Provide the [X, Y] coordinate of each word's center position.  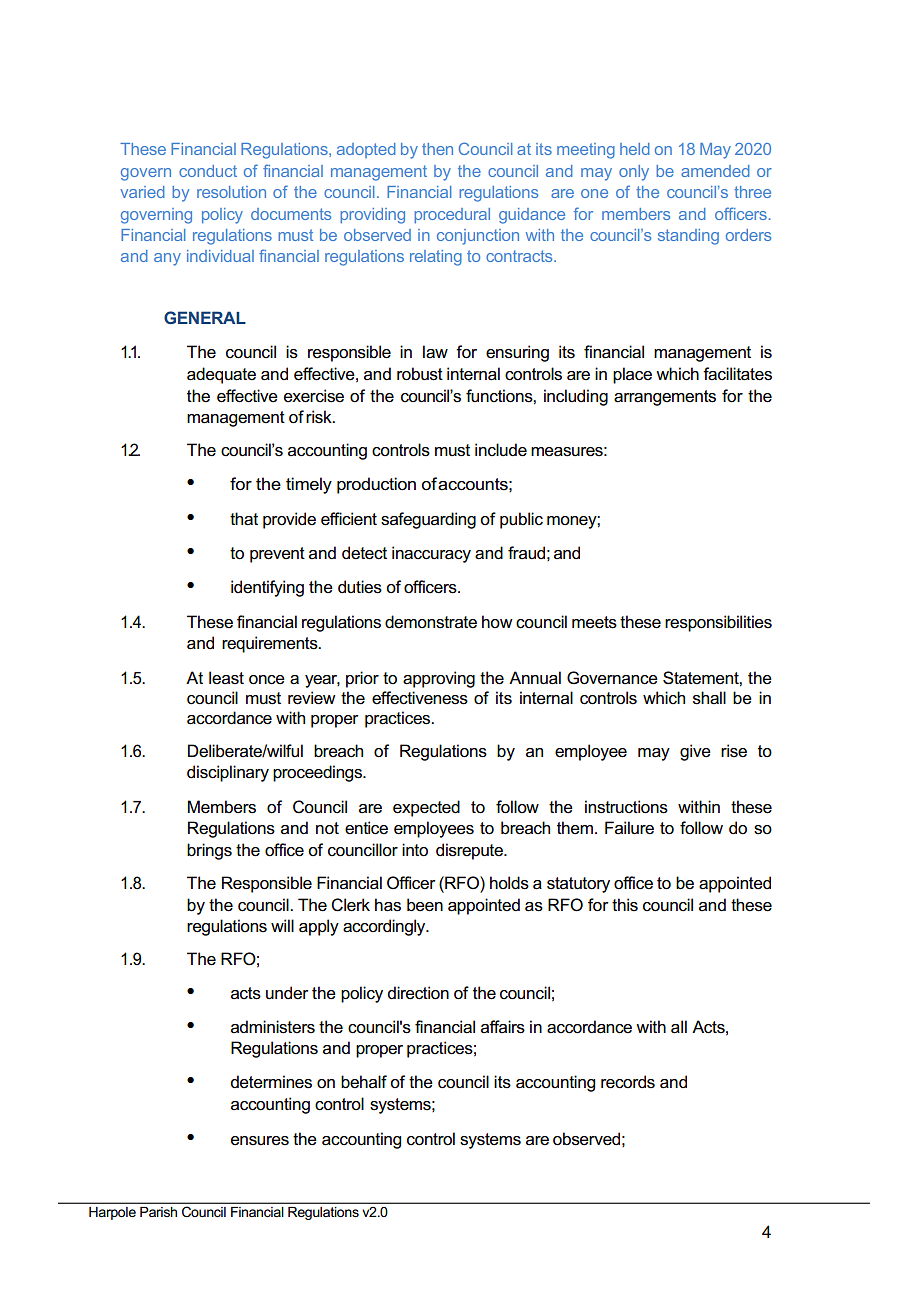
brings [209, 851]
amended [715, 171]
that [244, 519]
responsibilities [718, 623]
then [437, 149]
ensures [260, 1141]
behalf [364, 1082]
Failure [629, 828]
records [628, 1082]
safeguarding [428, 520]
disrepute [470, 851]
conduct [208, 171]
